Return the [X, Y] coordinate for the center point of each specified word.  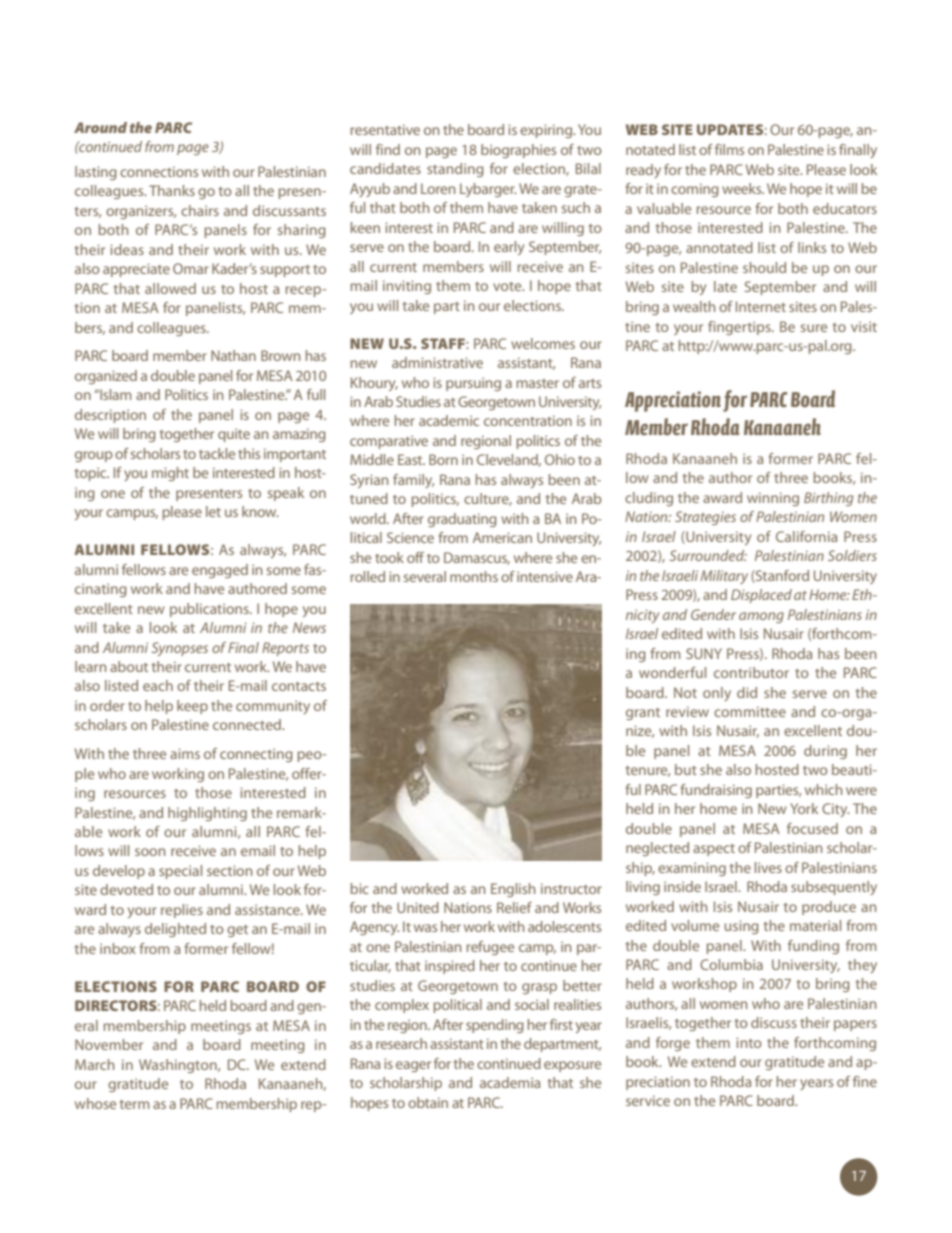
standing [455, 170]
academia [510, 1082]
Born [443, 459]
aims [185, 753]
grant [643, 714]
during [825, 752]
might [170, 474]
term [134, 1104]
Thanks [172, 190]
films [729, 149]
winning [773, 499]
